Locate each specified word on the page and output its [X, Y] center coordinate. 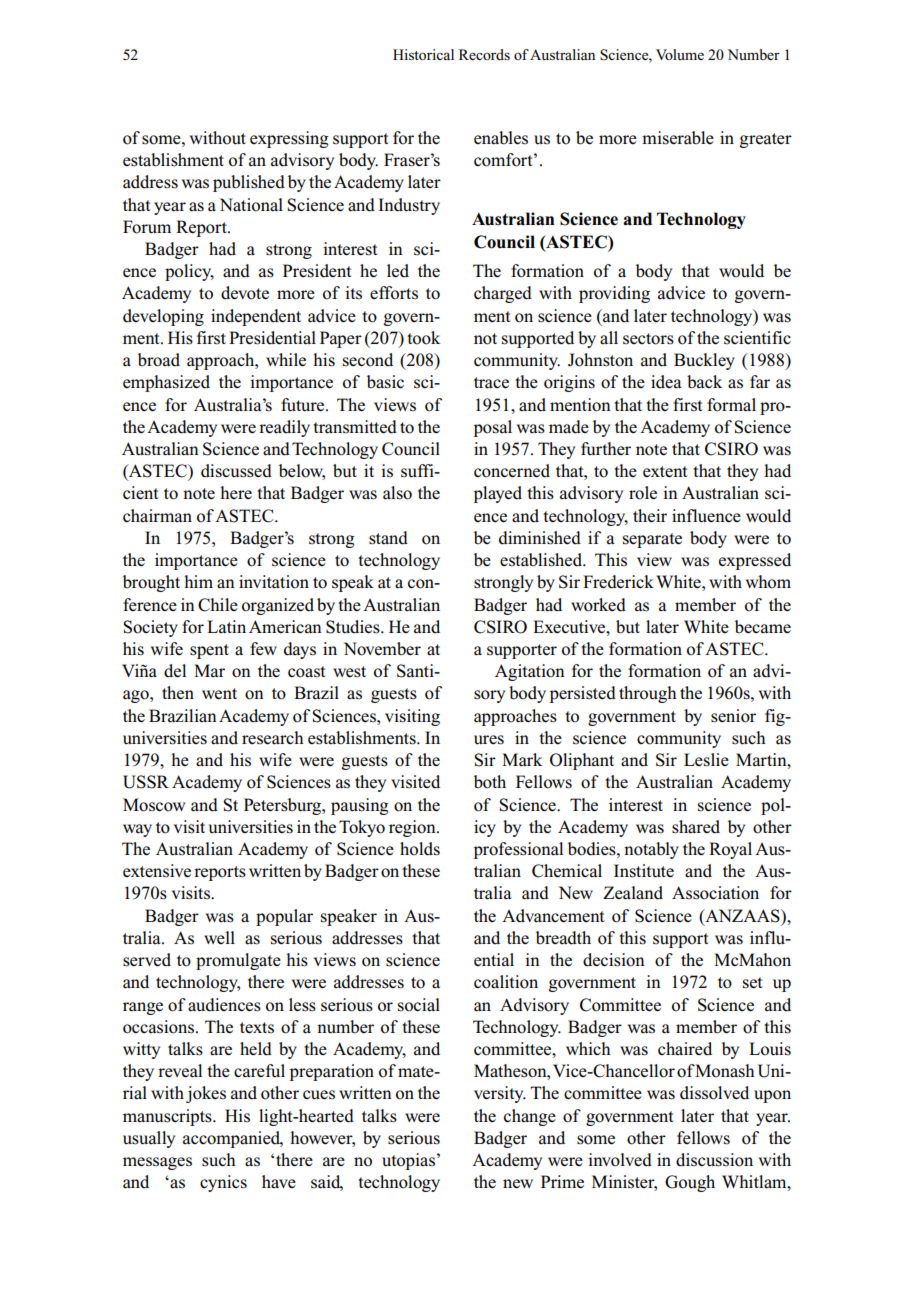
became [763, 627]
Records [484, 54]
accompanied [233, 1139]
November [382, 649]
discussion [714, 1160]
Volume [680, 54]
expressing [289, 139]
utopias [408, 1161]
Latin [226, 626]
